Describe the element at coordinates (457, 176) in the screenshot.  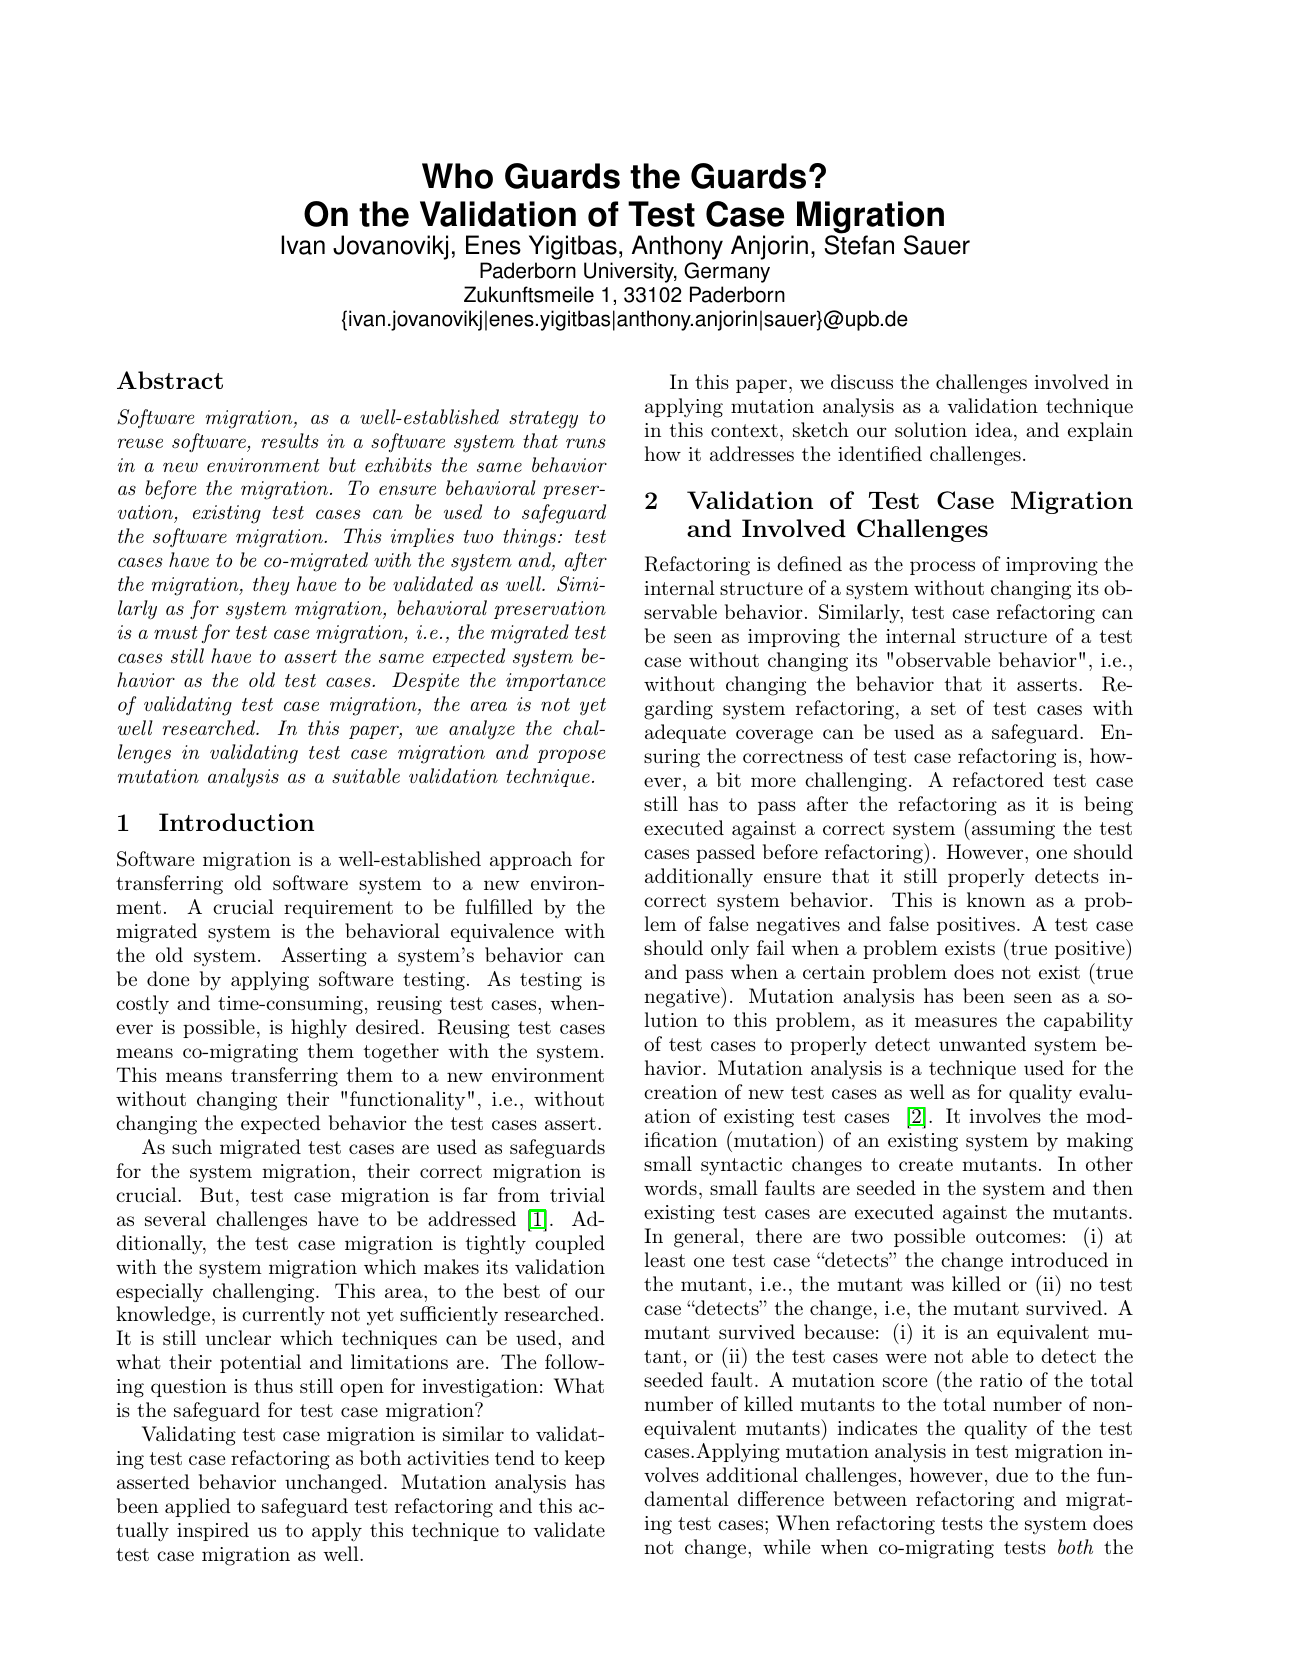
I see `Who` at that location.
